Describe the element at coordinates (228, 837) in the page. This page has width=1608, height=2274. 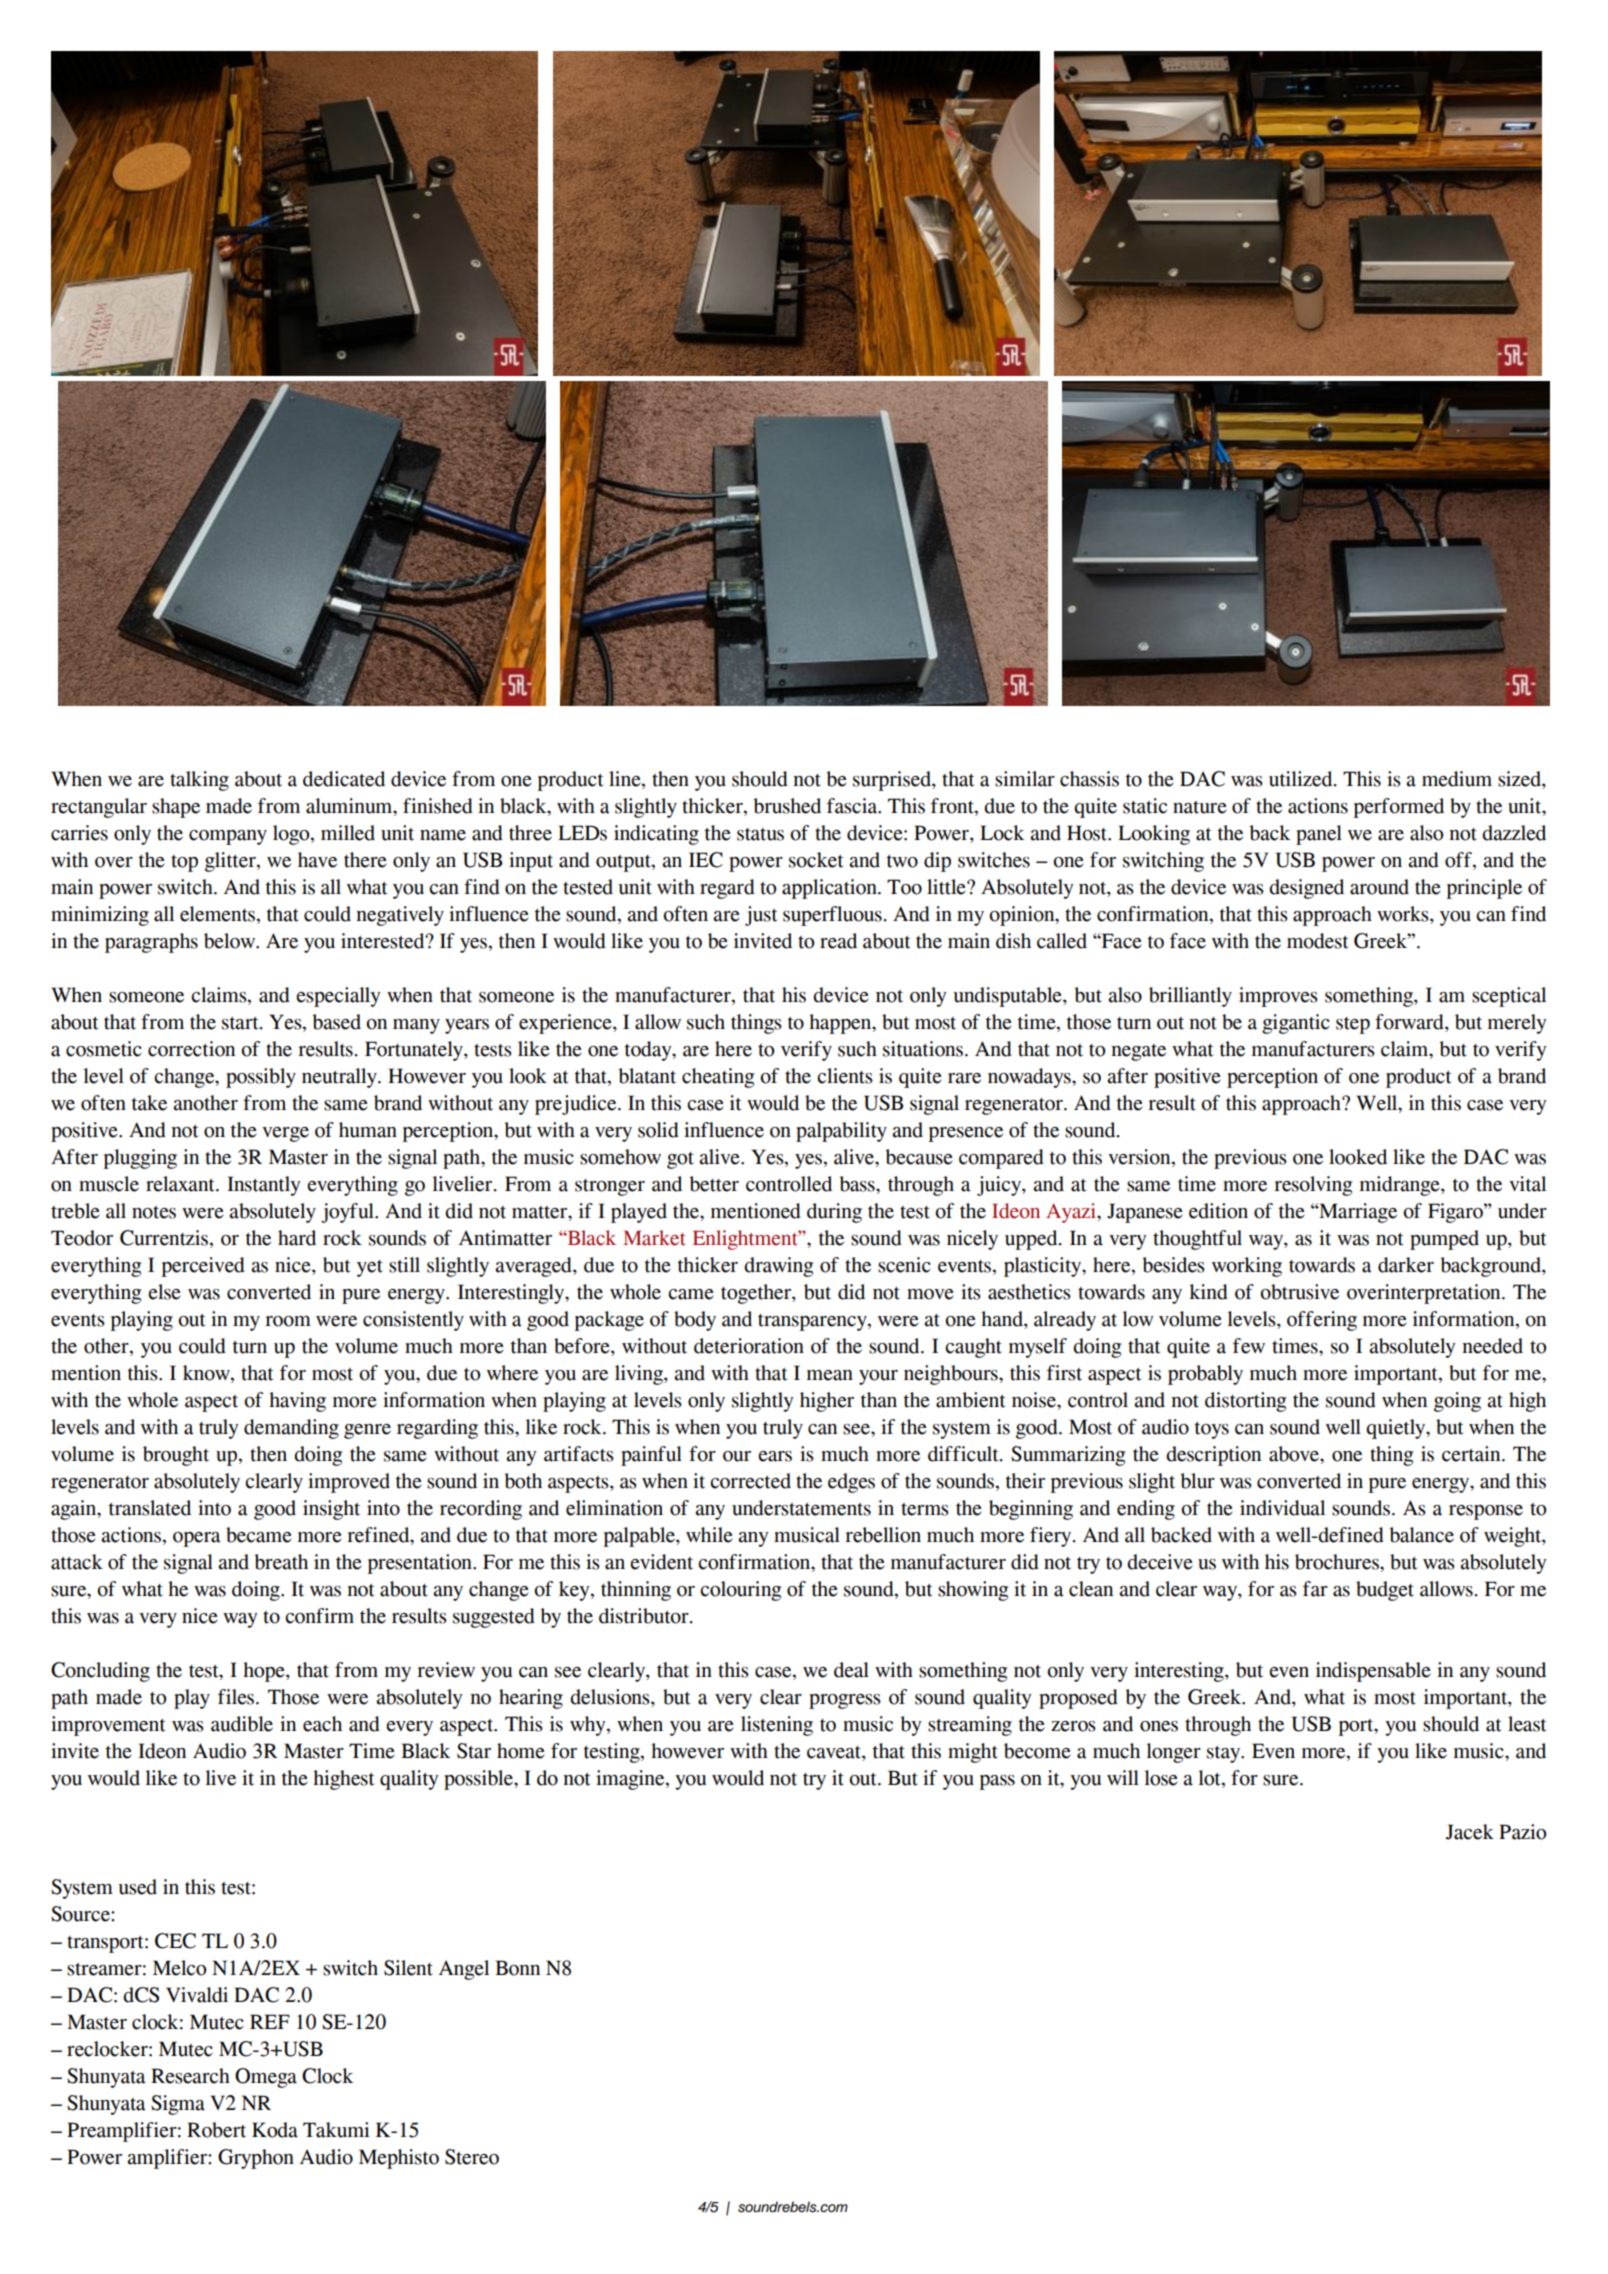
I see `company` at that location.
